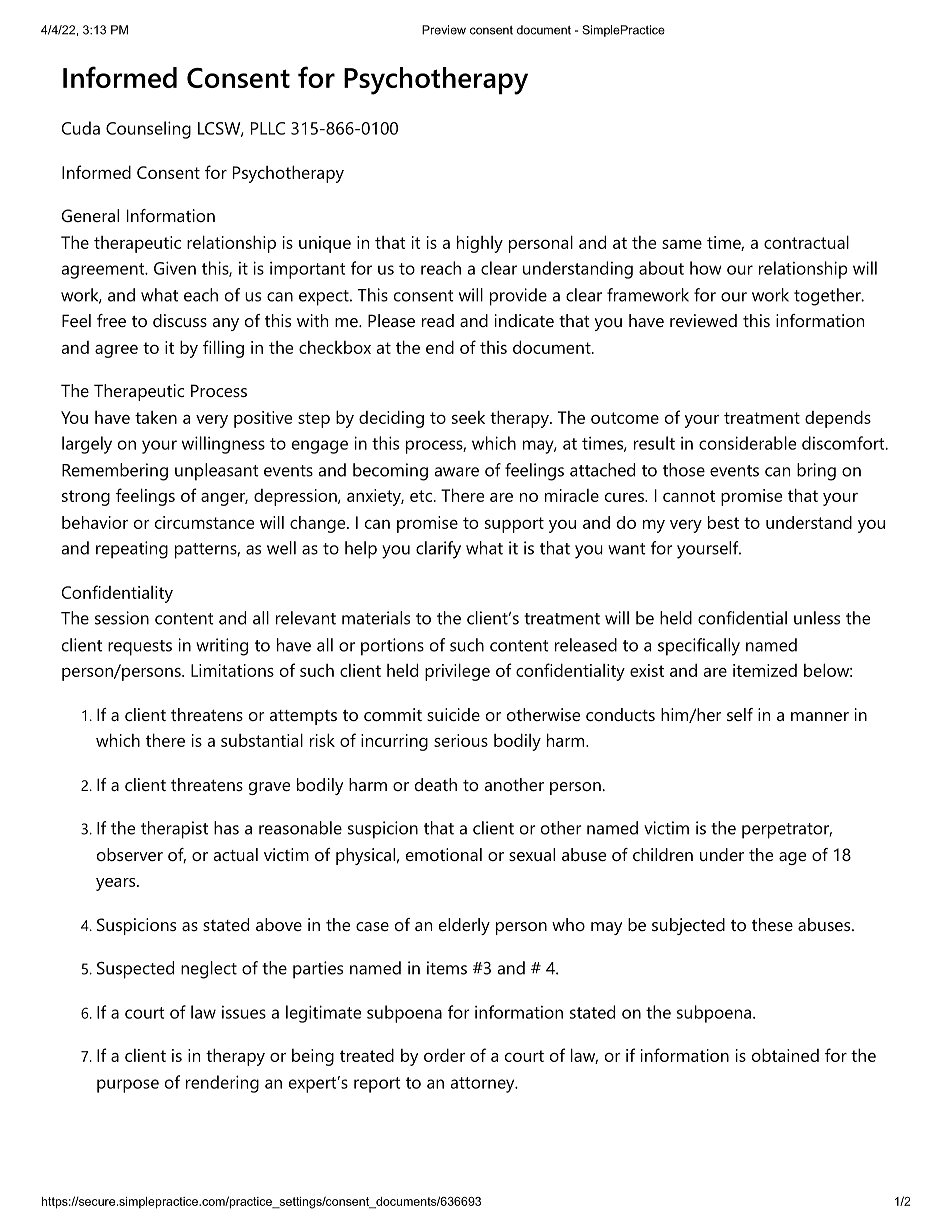  Describe the element at coordinates (174, 830) in the screenshot. I see `therapist` at that location.
